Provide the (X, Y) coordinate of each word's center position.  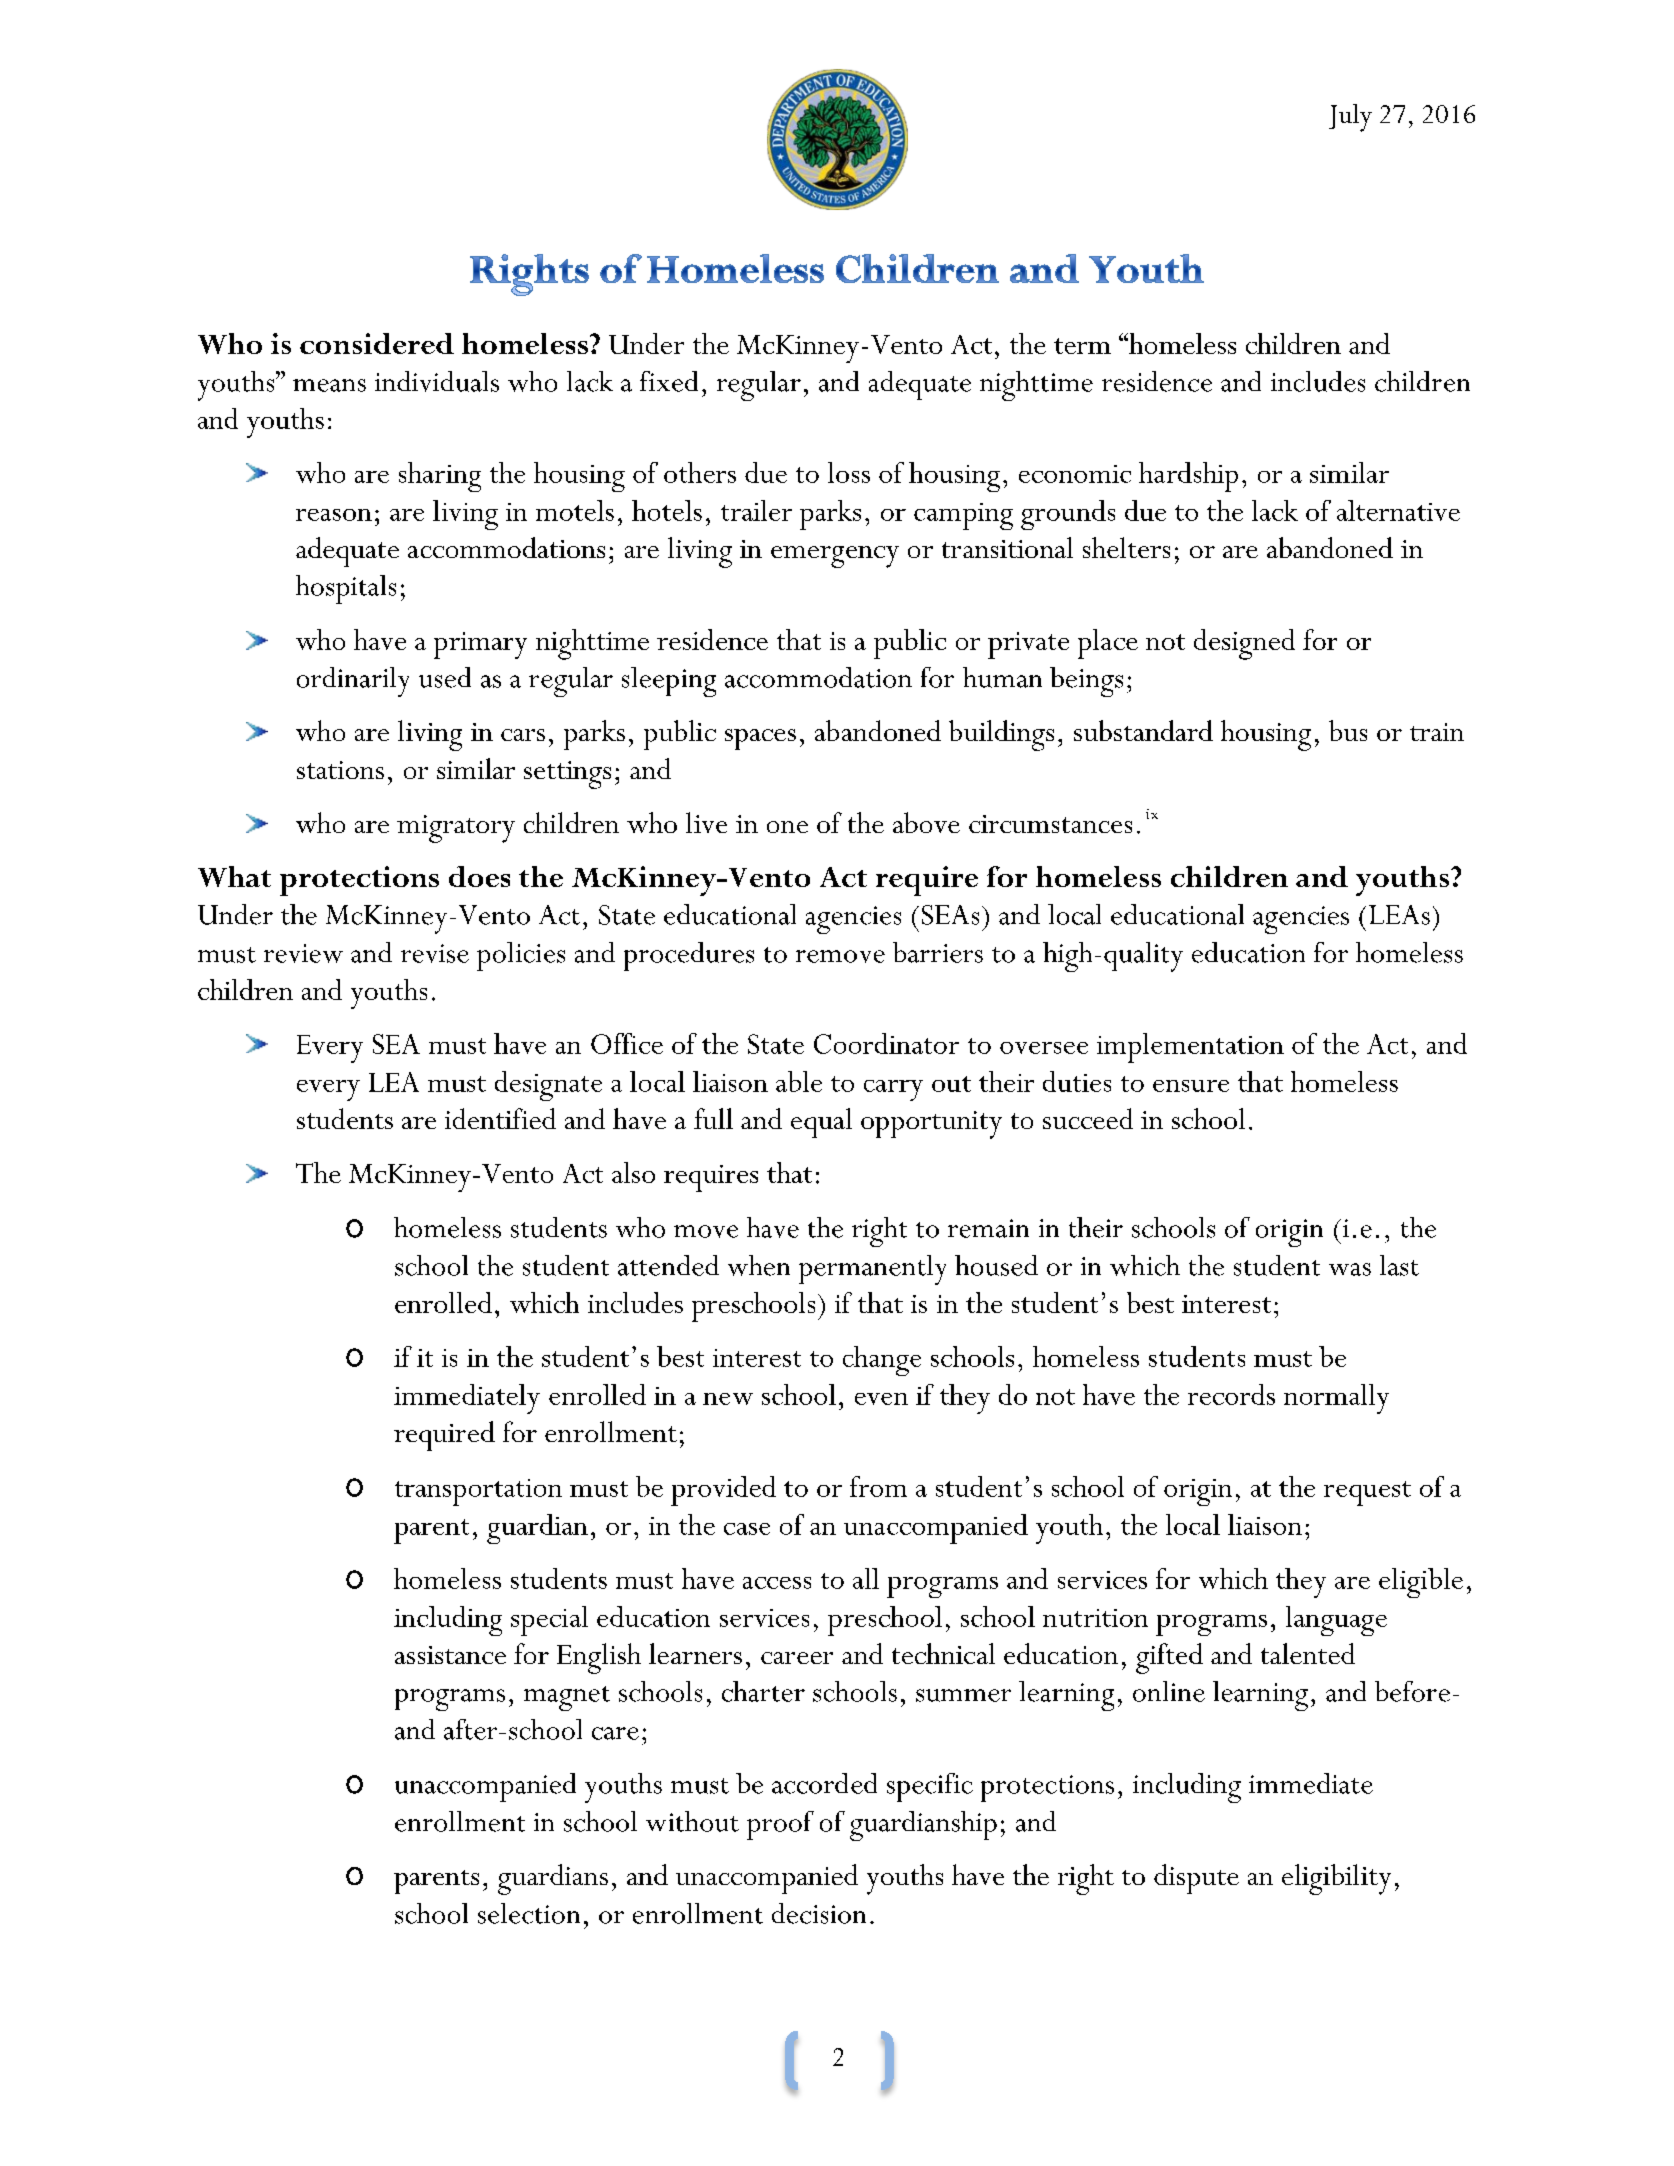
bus (1348, 730)
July (1350, 118)
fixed (669, 381)
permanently (872, 1270)
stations (340, 770)
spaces (760, 739)
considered (377, 343)
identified (500, 1118)
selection (529, 1913)
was (1350, 1269)
